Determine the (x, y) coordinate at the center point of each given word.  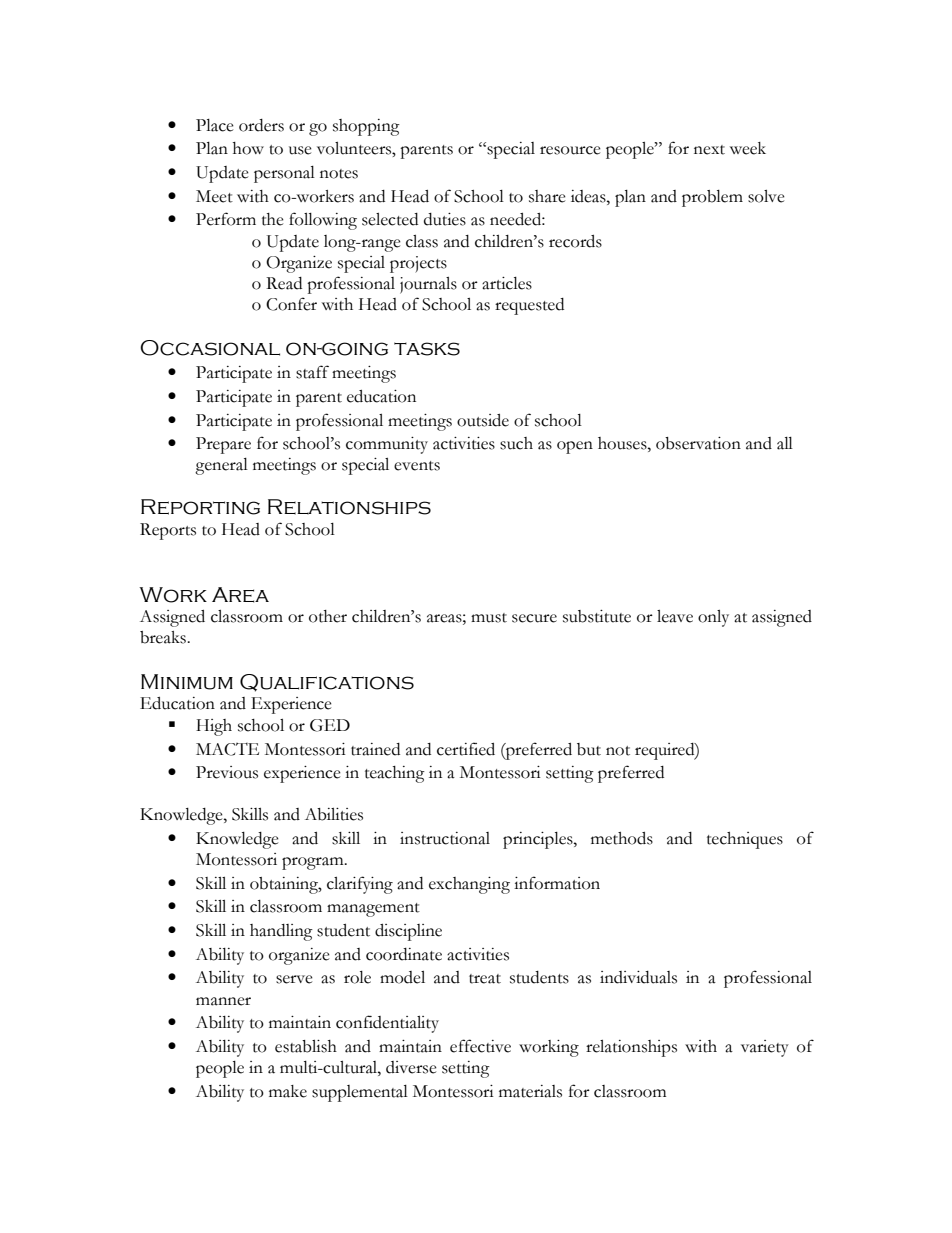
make (288, 1091)
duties (445, 219)
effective (480, 1046)
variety (765, 1048)
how (248, 148)
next (709, 150)
